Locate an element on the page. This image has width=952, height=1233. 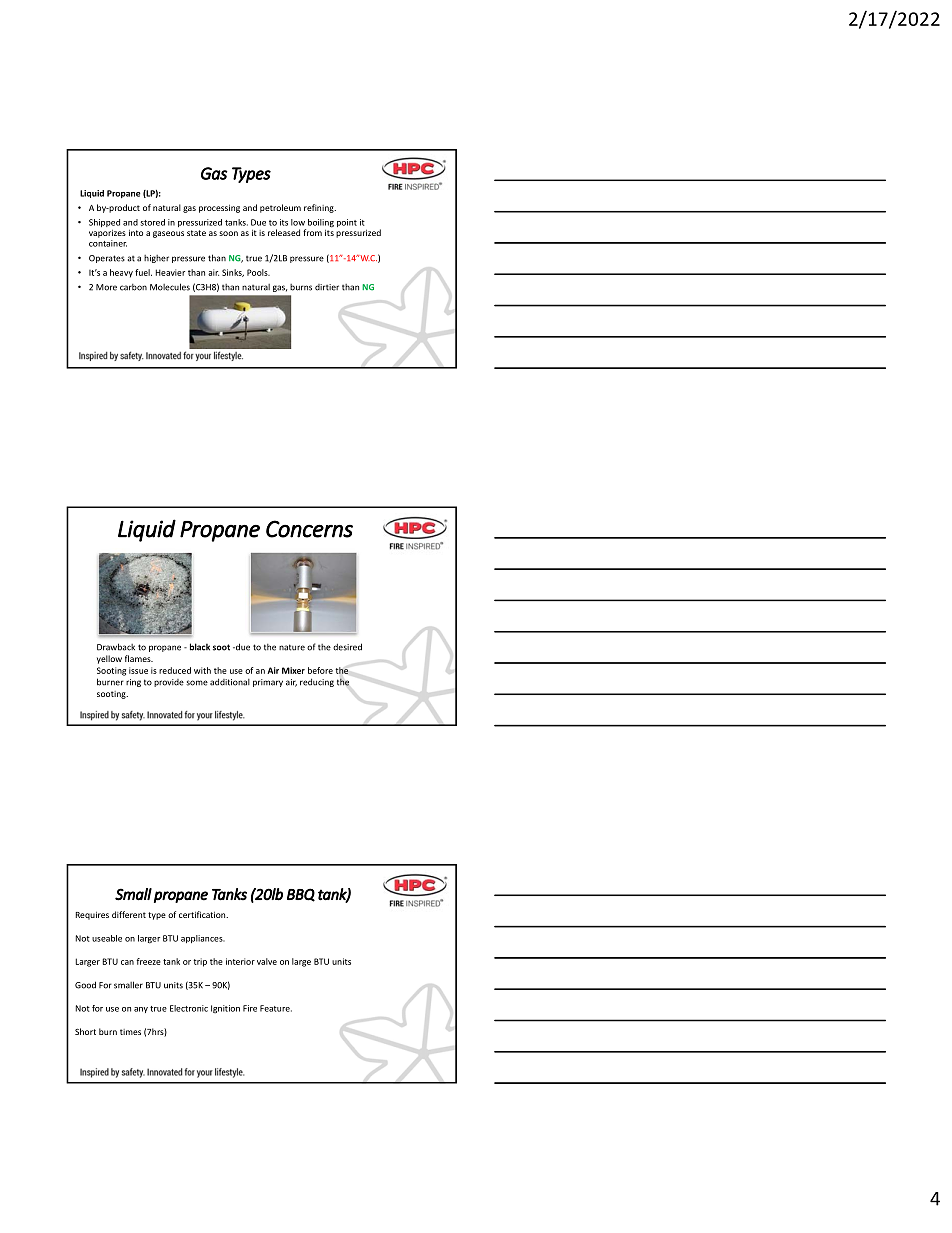
black is located at coordinates (200, 647).
